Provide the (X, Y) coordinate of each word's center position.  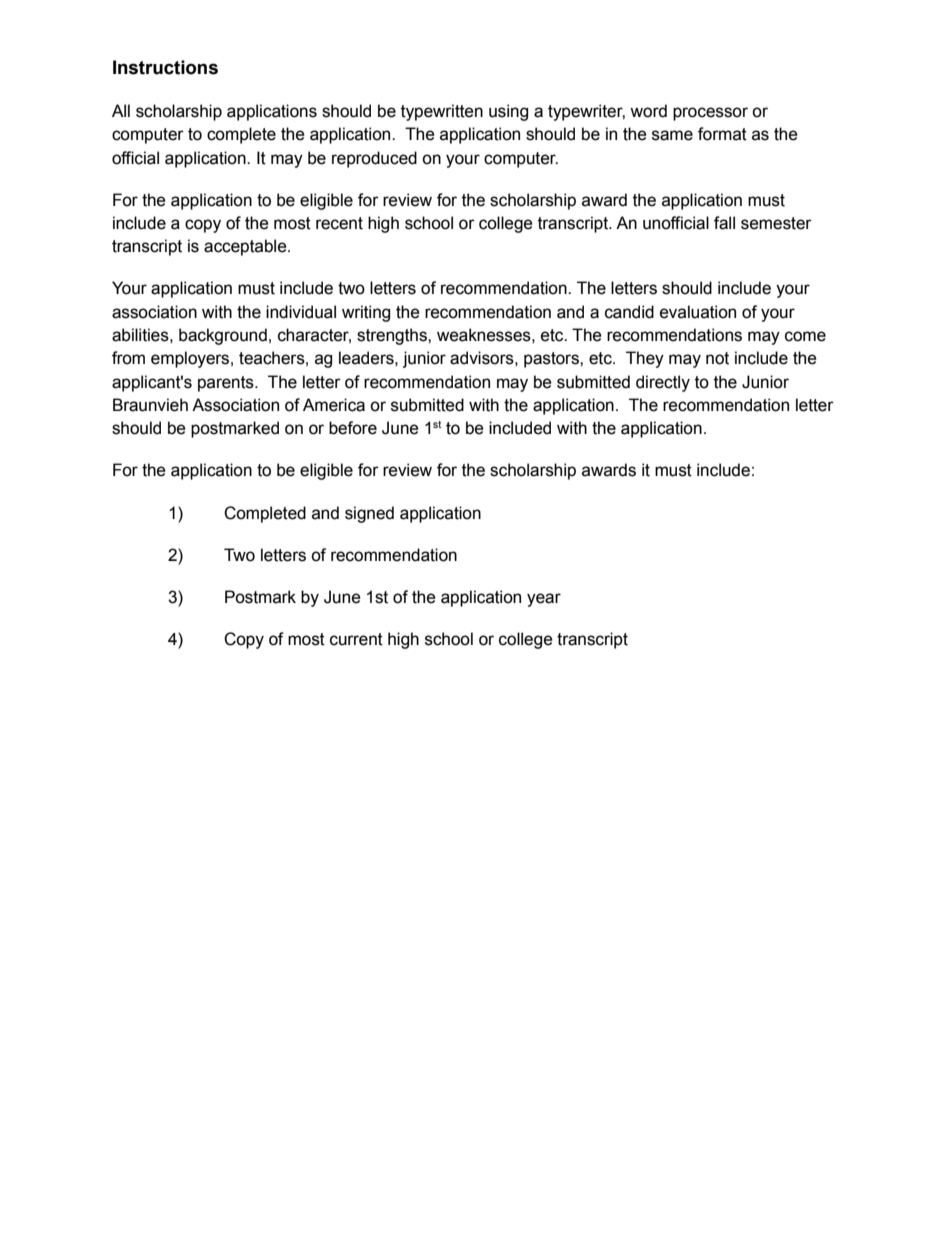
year (544, 600)
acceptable (246, 247)
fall (724, 223)
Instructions (165, 67)
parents (227, 384)
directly (663, 383)
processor (710, 114)
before (353, 428)
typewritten (442, 112)
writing (366, 313)
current (356, 639)
